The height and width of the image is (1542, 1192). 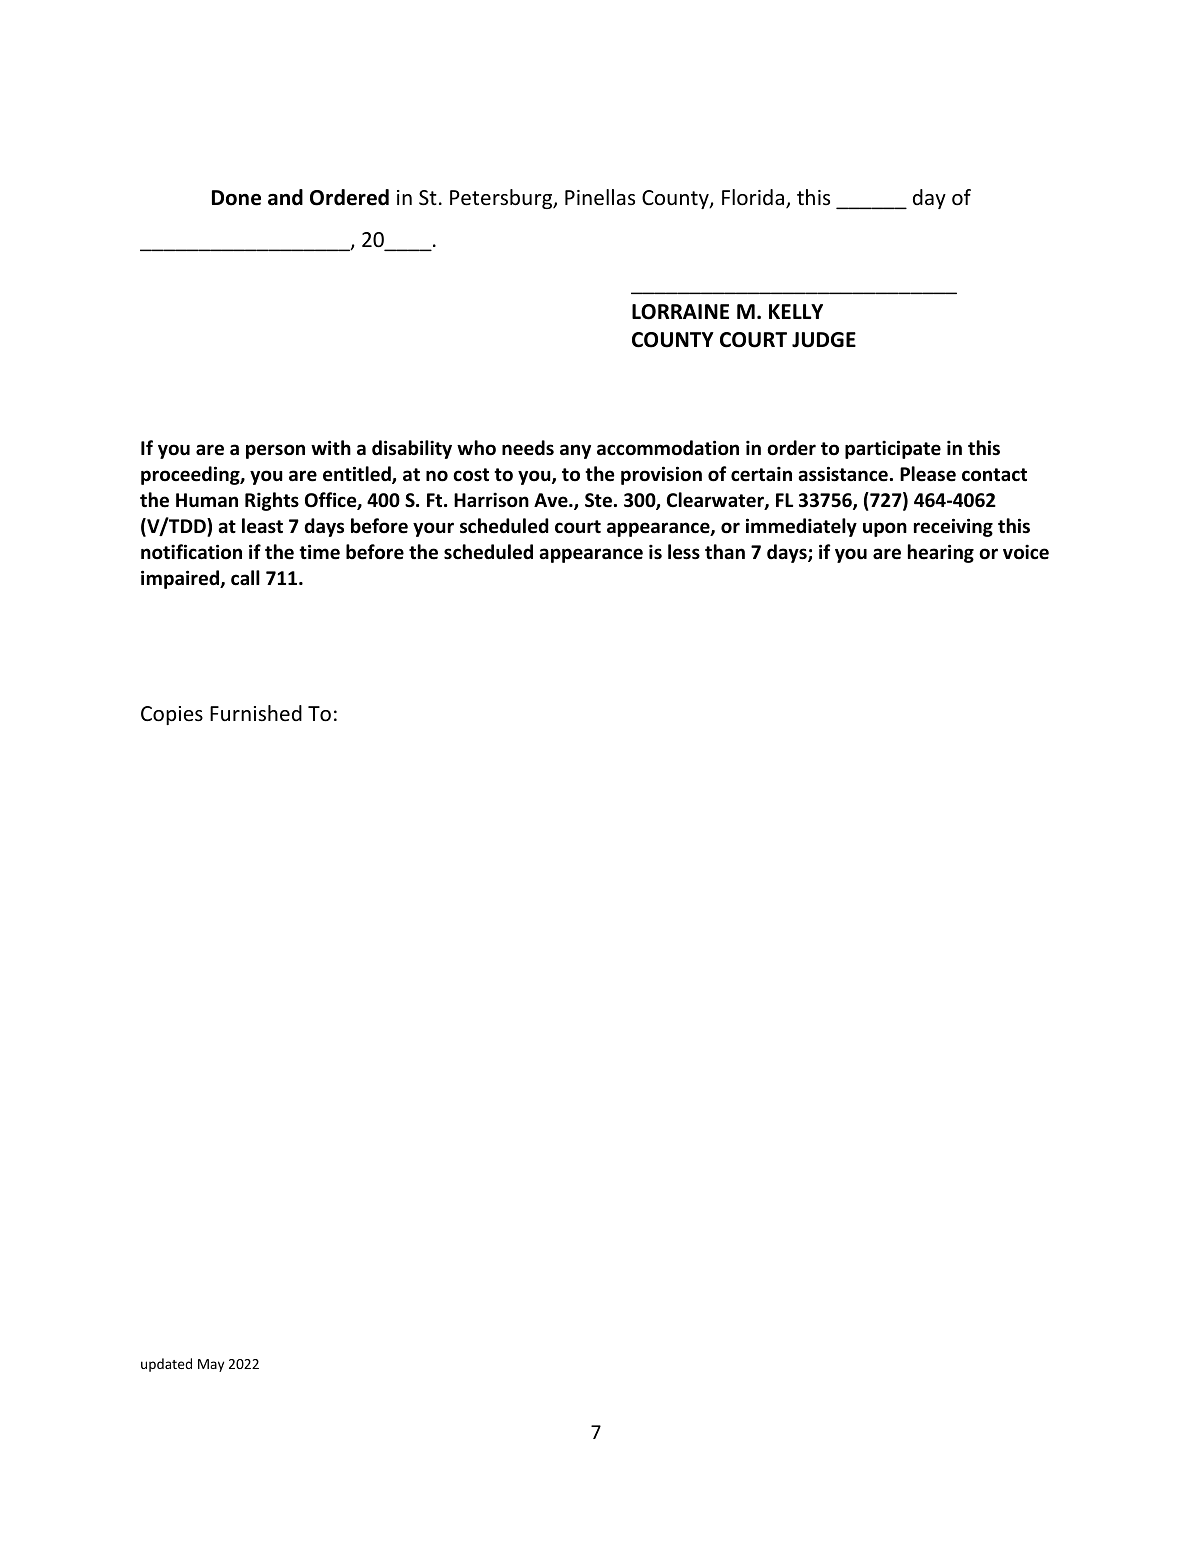 I want to click on LORRAINE, so click(x=680, y=312).
